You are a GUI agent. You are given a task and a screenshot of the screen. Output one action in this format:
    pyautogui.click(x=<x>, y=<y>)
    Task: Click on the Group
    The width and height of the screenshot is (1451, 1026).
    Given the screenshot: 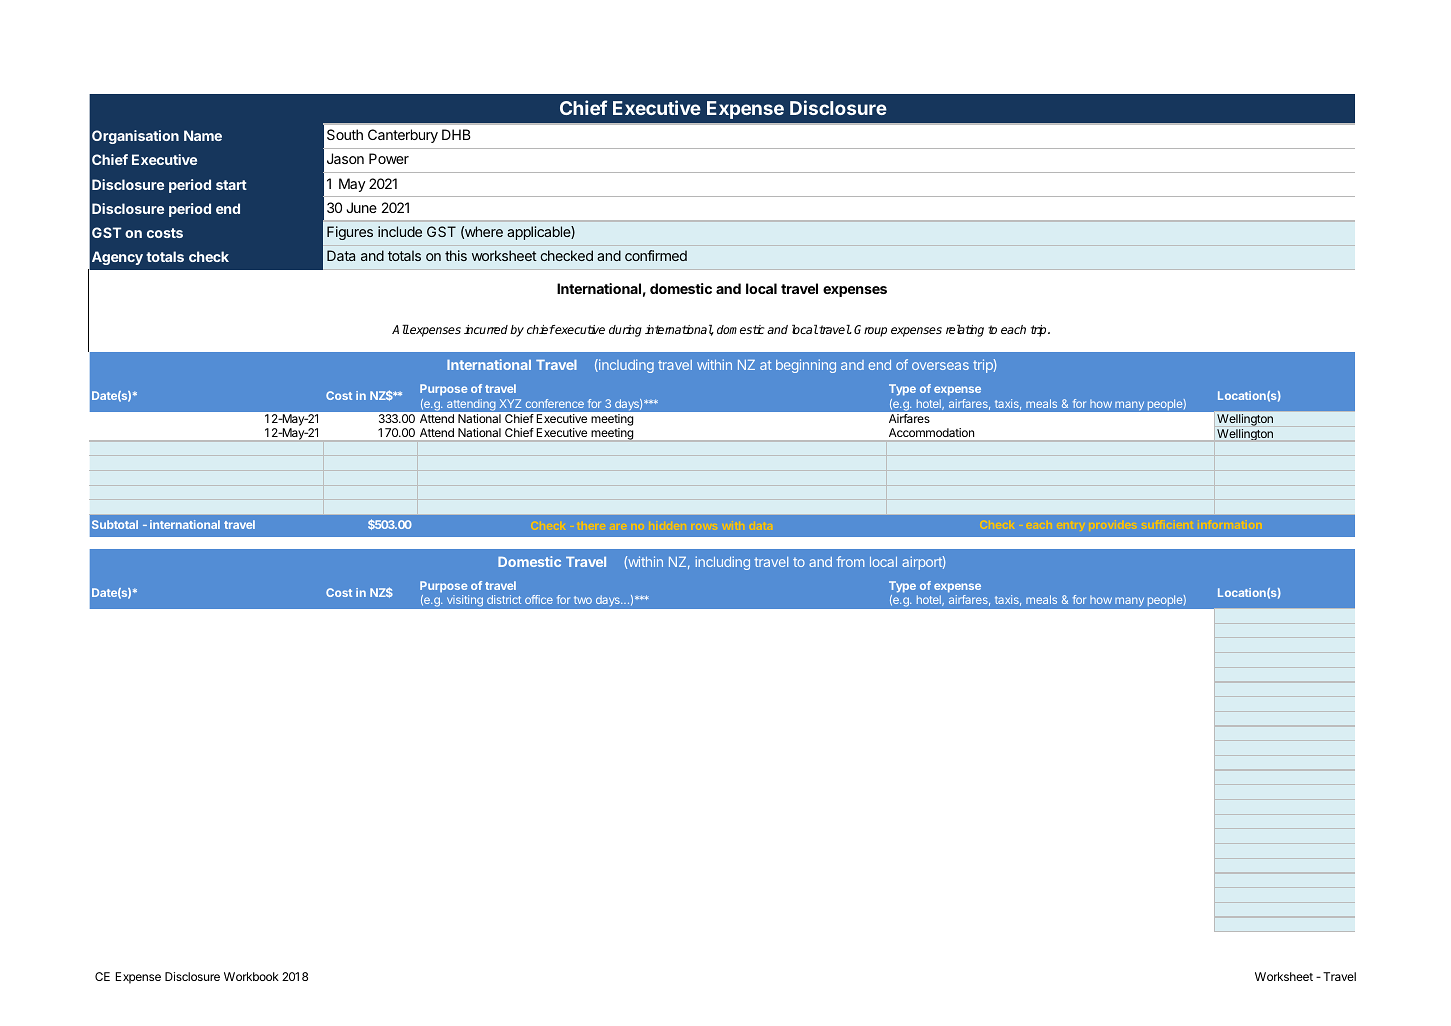 What is the action you would take?
    pyautogui.click(x=870, y=331)
